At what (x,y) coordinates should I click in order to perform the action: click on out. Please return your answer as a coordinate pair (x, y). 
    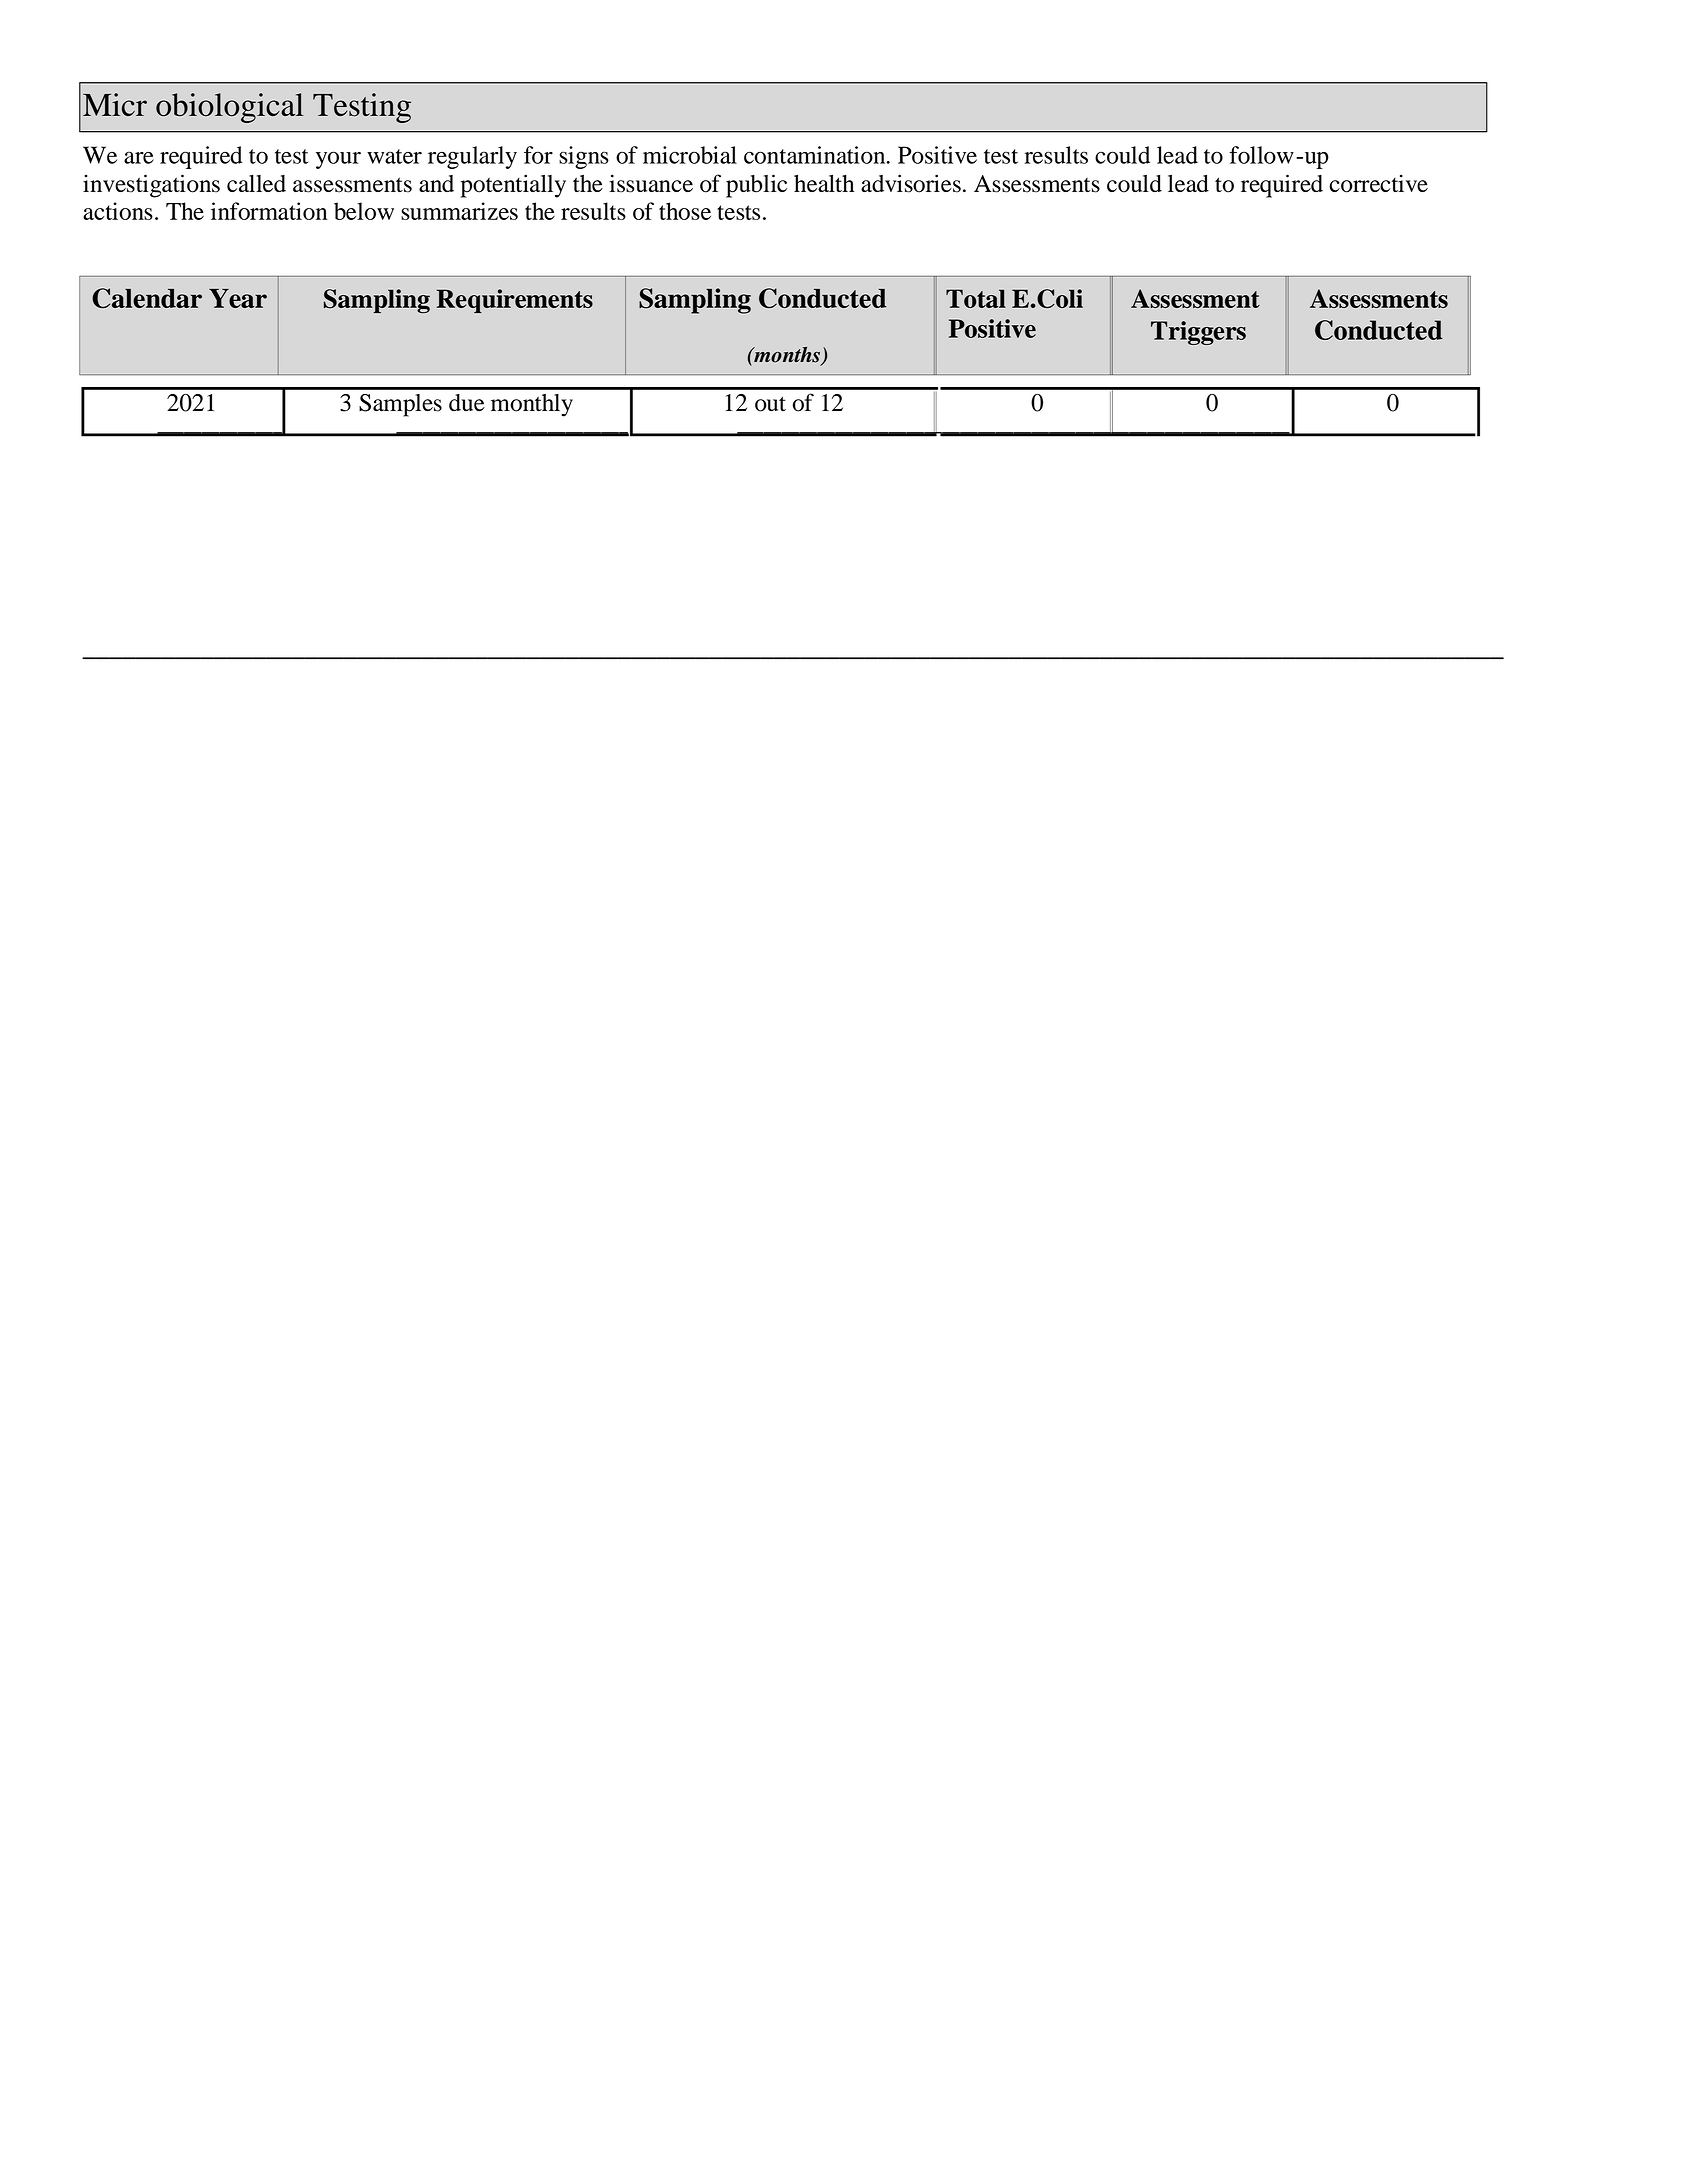
    Looking at the image, I should click on (770, 404).
